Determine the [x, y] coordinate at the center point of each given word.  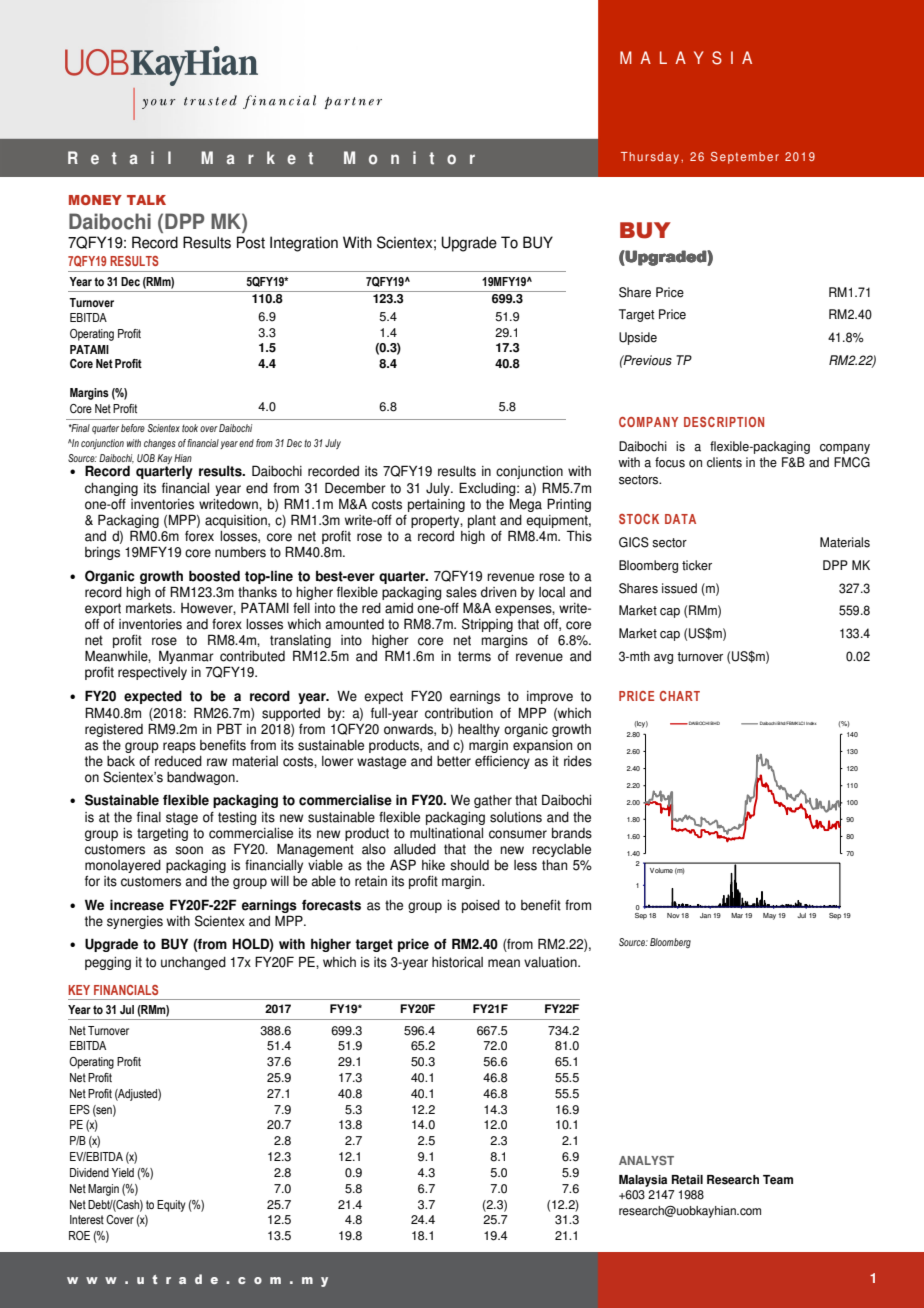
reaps [179, 747]
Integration [304, 244]
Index [811, 723]
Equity [171, 1206]
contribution [459, 713]
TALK [146, 200]
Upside [638, 338]
